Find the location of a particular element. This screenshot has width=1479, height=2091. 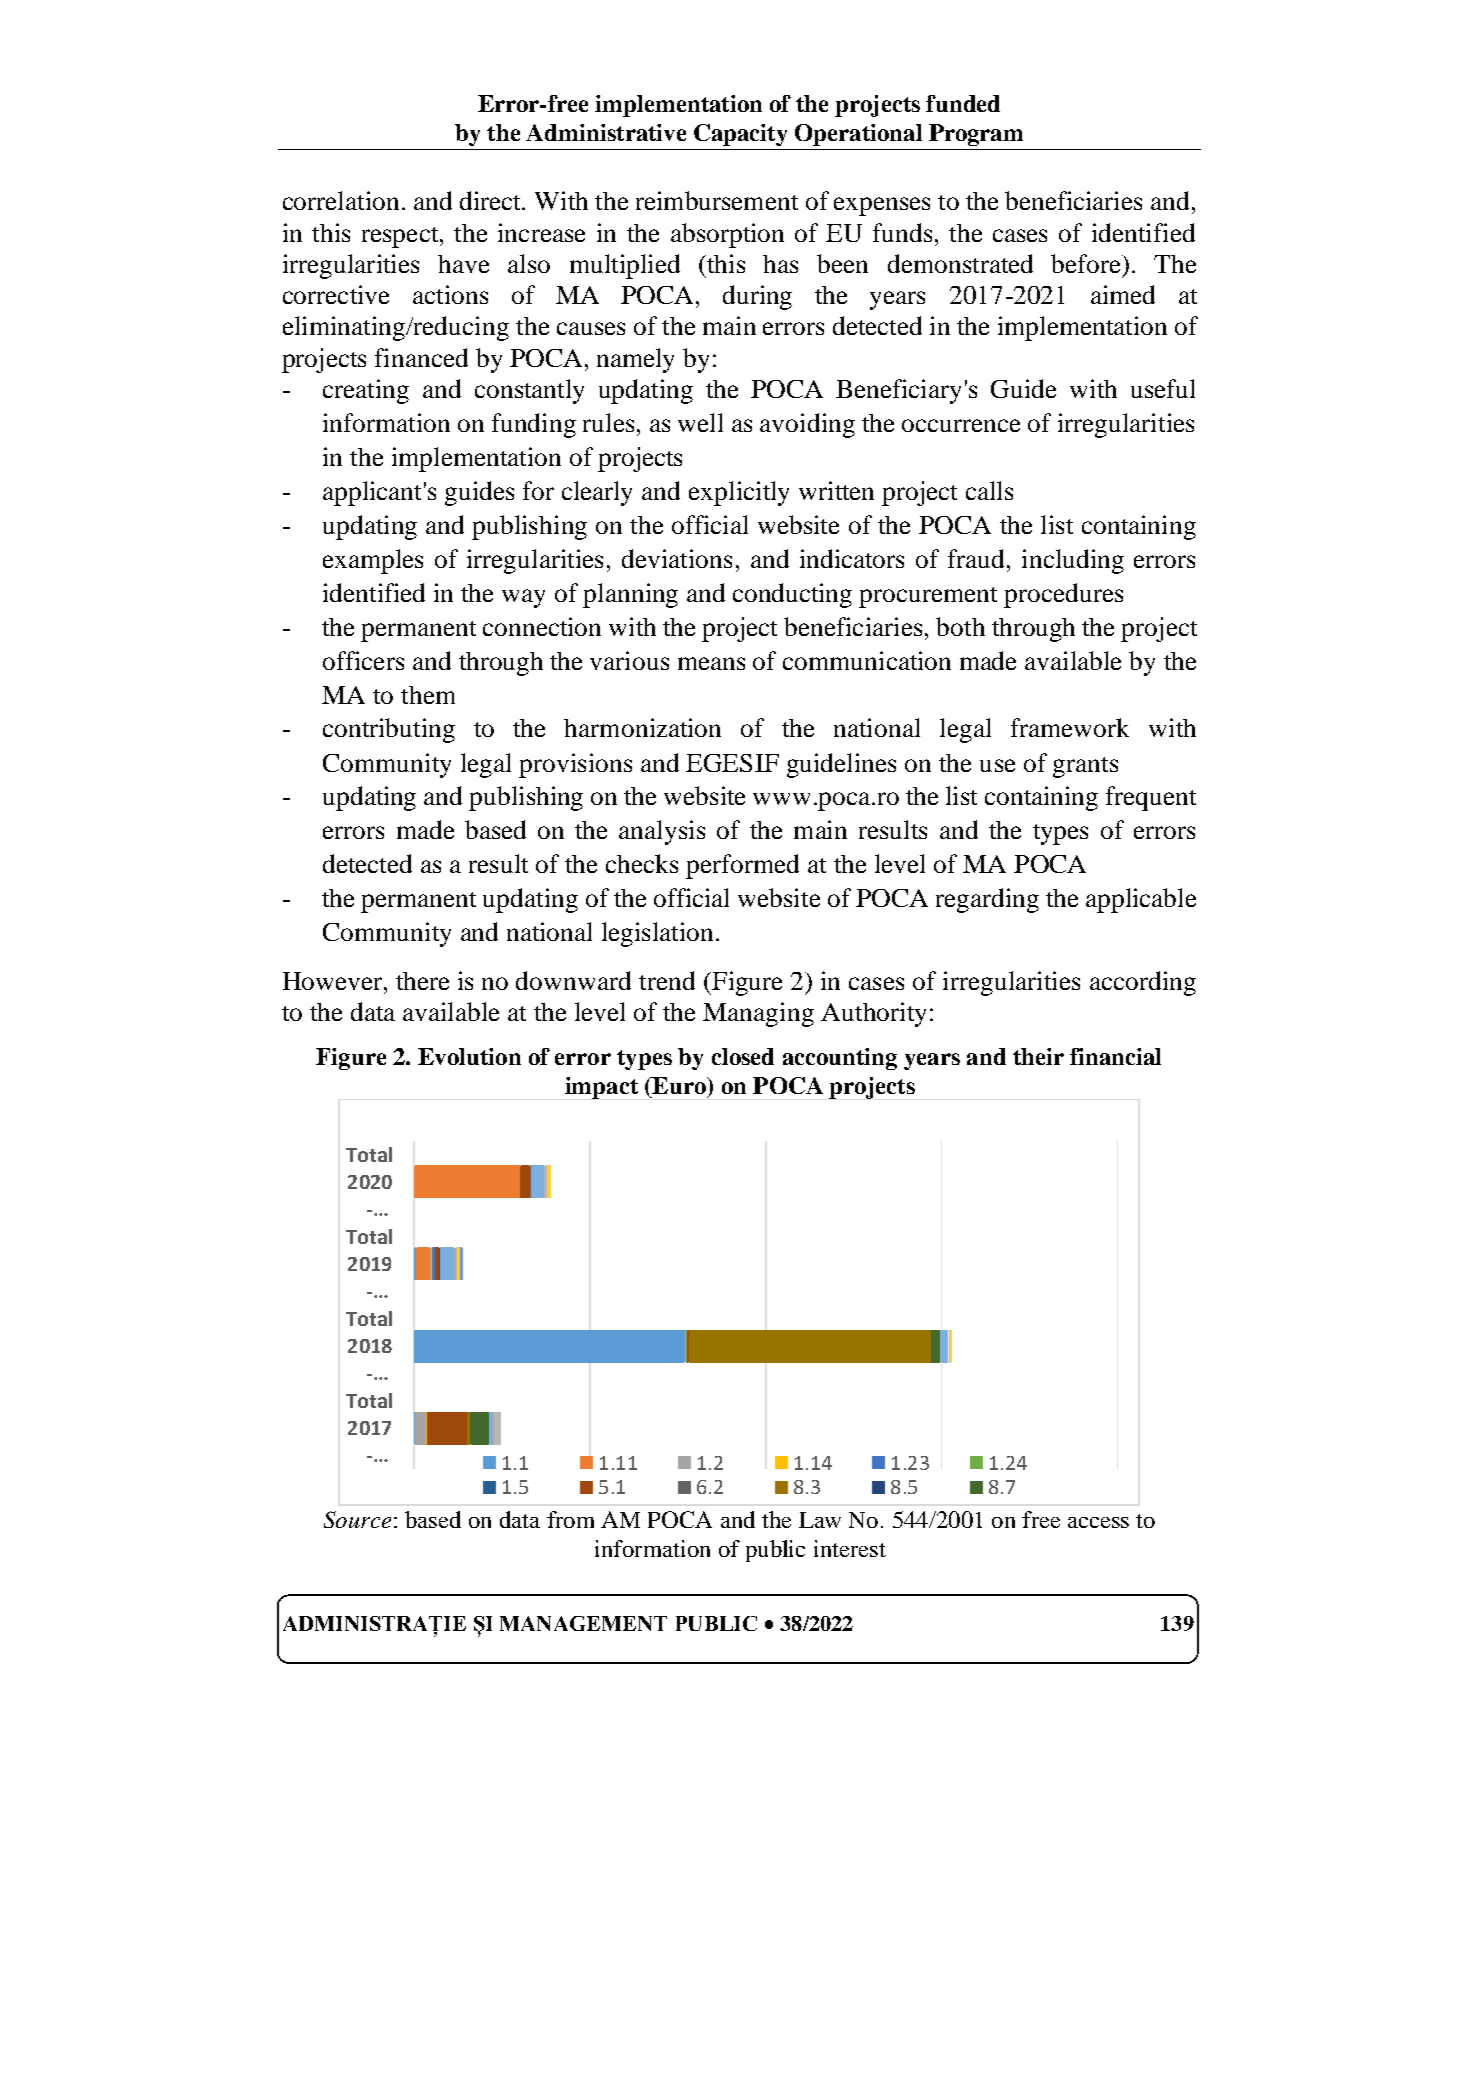

Source is located at coordinates (357, 1519).
